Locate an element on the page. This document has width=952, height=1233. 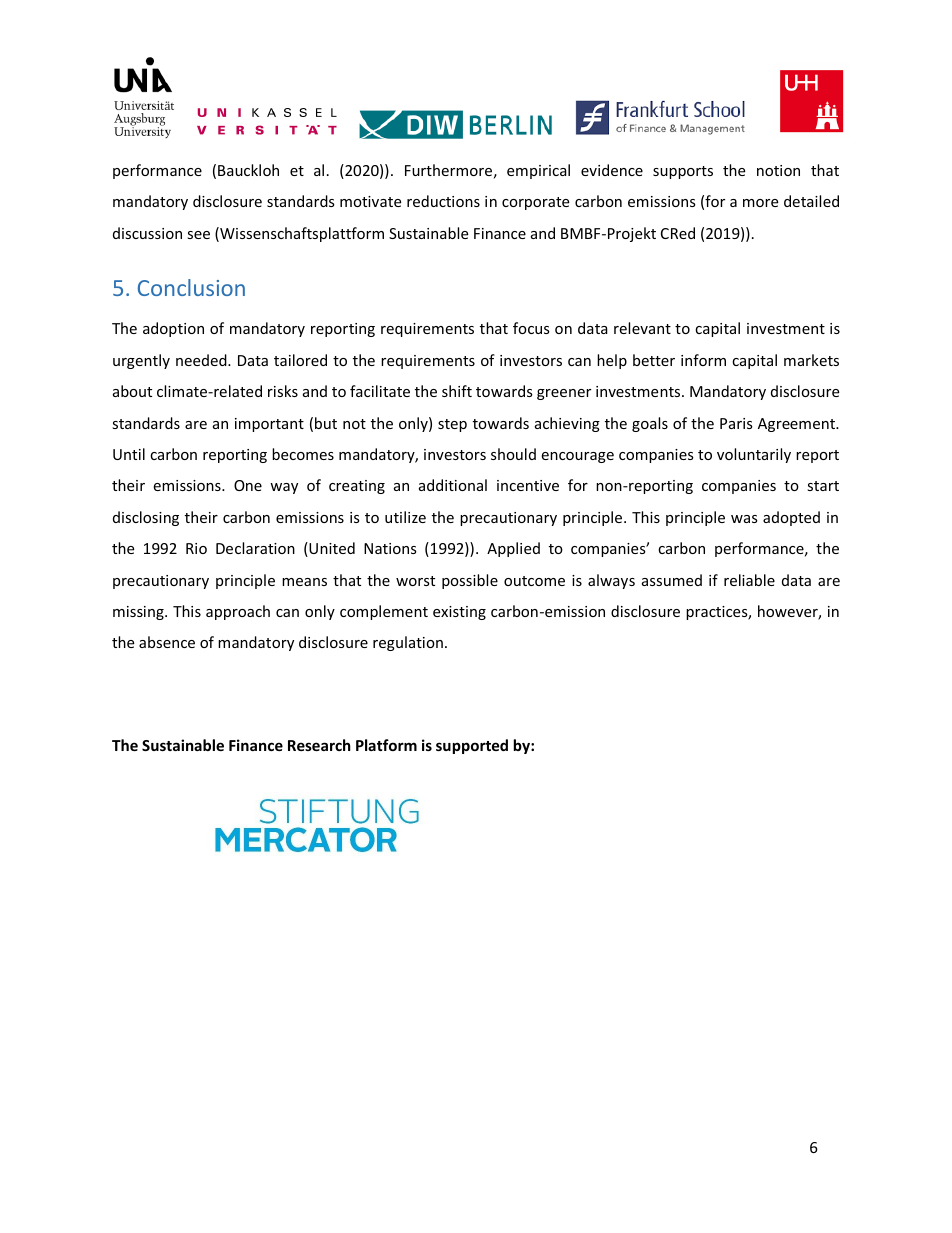
see is located at coordinates (198, 235).
